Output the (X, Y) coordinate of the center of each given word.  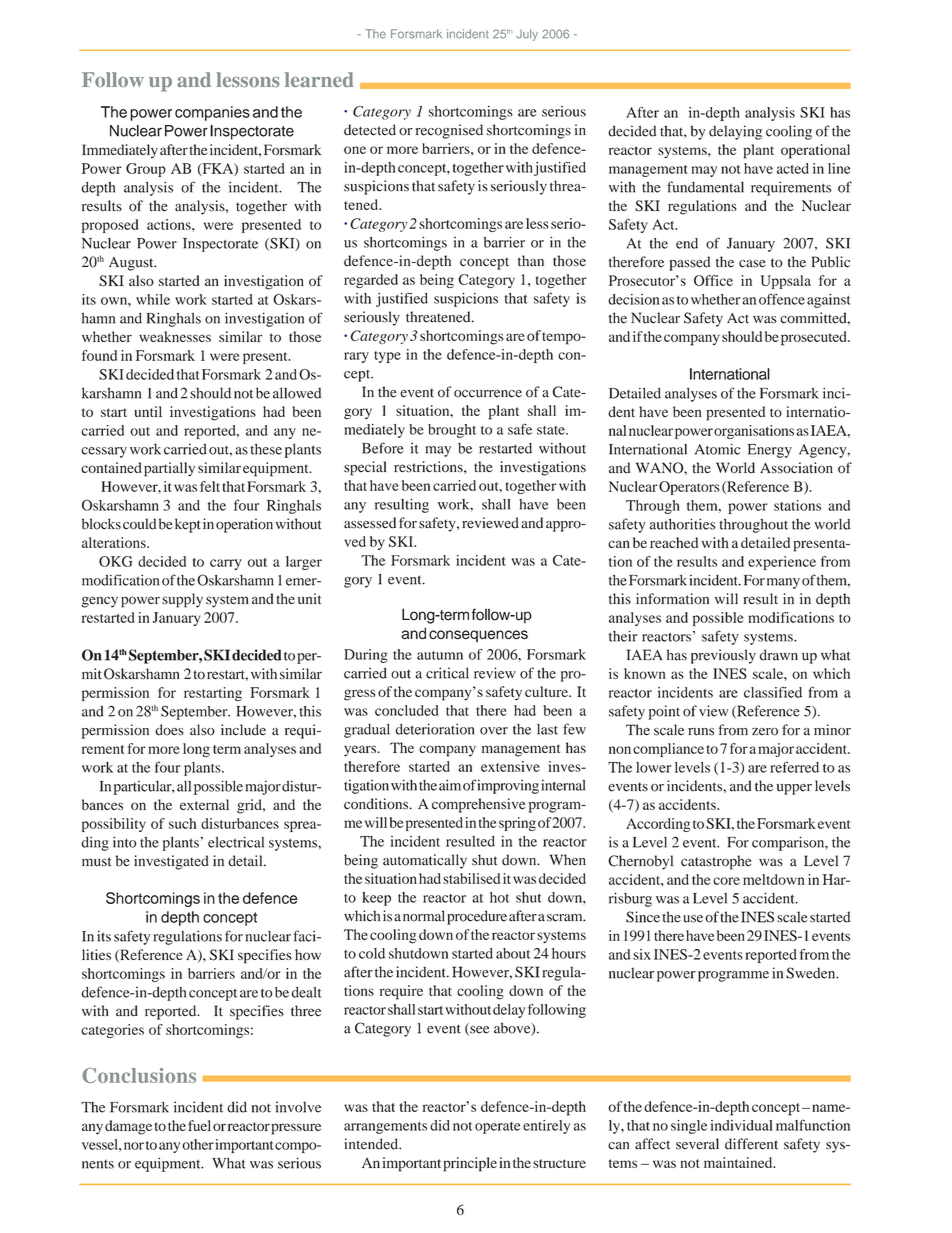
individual (741, 1125)
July (527, 35)
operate (498, 1128)
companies (212, 113)
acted (793, 168)
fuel (199, 1125)
